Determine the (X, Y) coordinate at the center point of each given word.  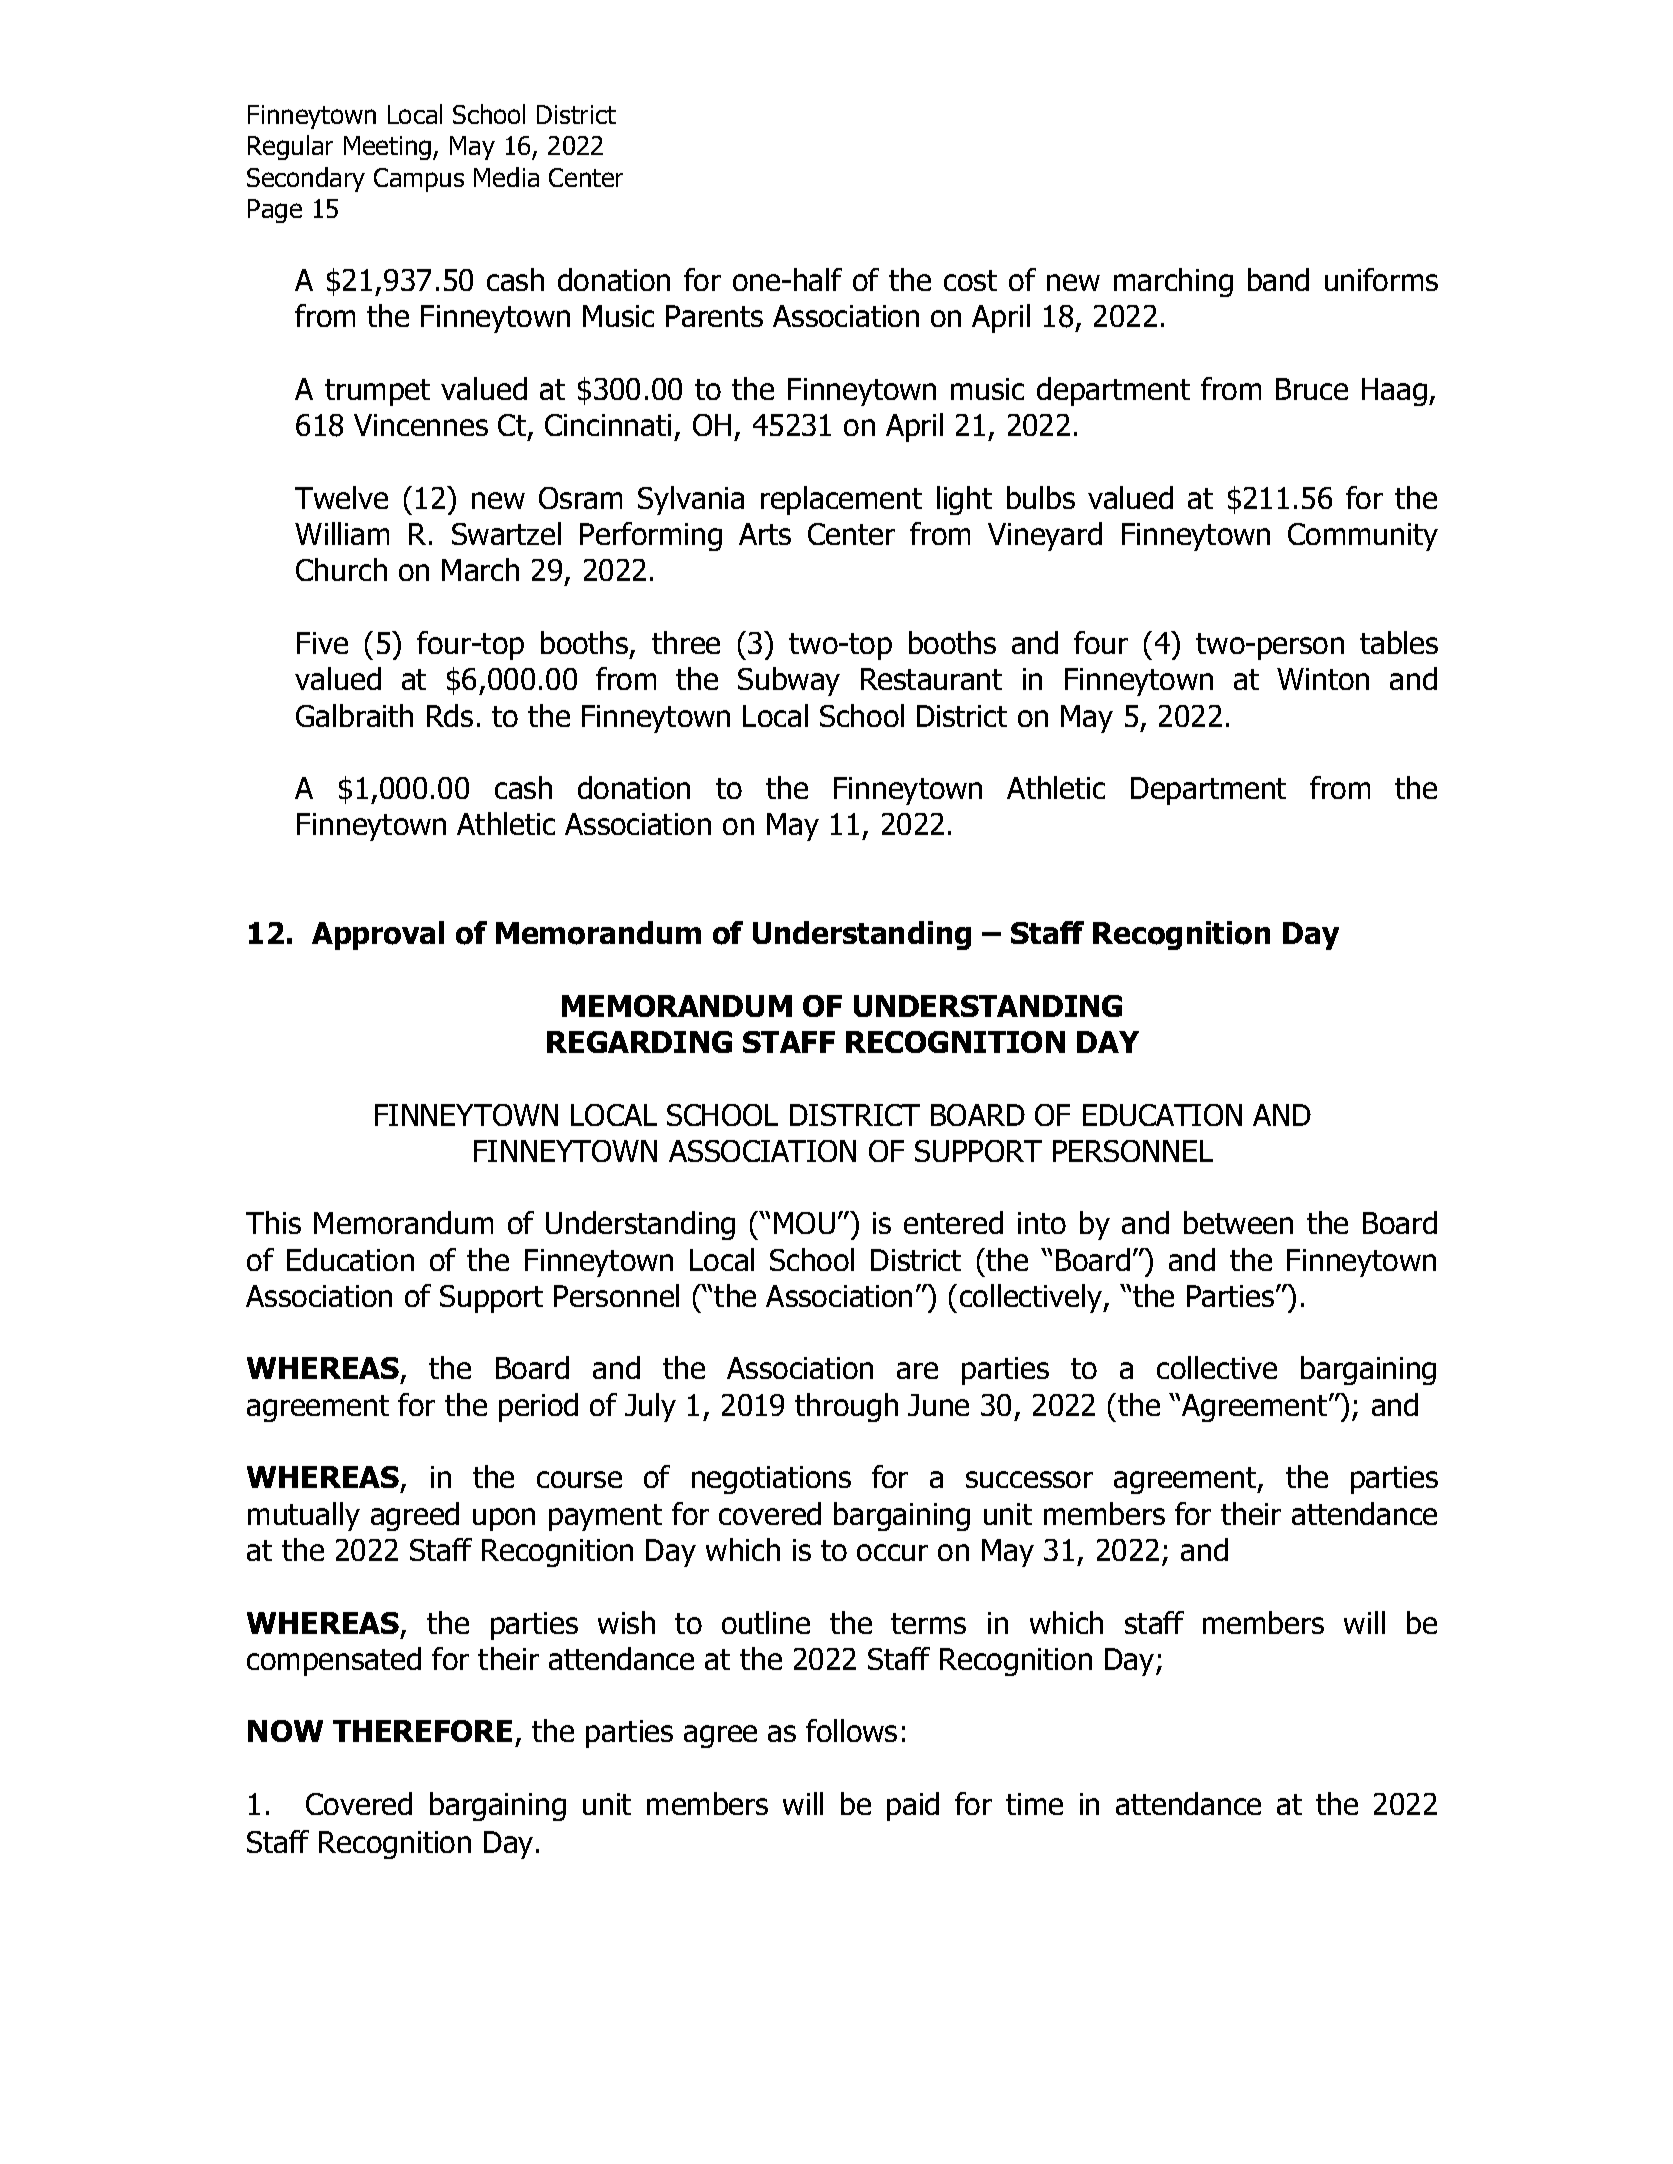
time (1034, 1804)
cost (970, 280)
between (1238, 1222)
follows (851, 1730)
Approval (378, 935)
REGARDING (639, 1042)
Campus (419, 180)
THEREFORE (422, 1731)
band (1278, 279)
